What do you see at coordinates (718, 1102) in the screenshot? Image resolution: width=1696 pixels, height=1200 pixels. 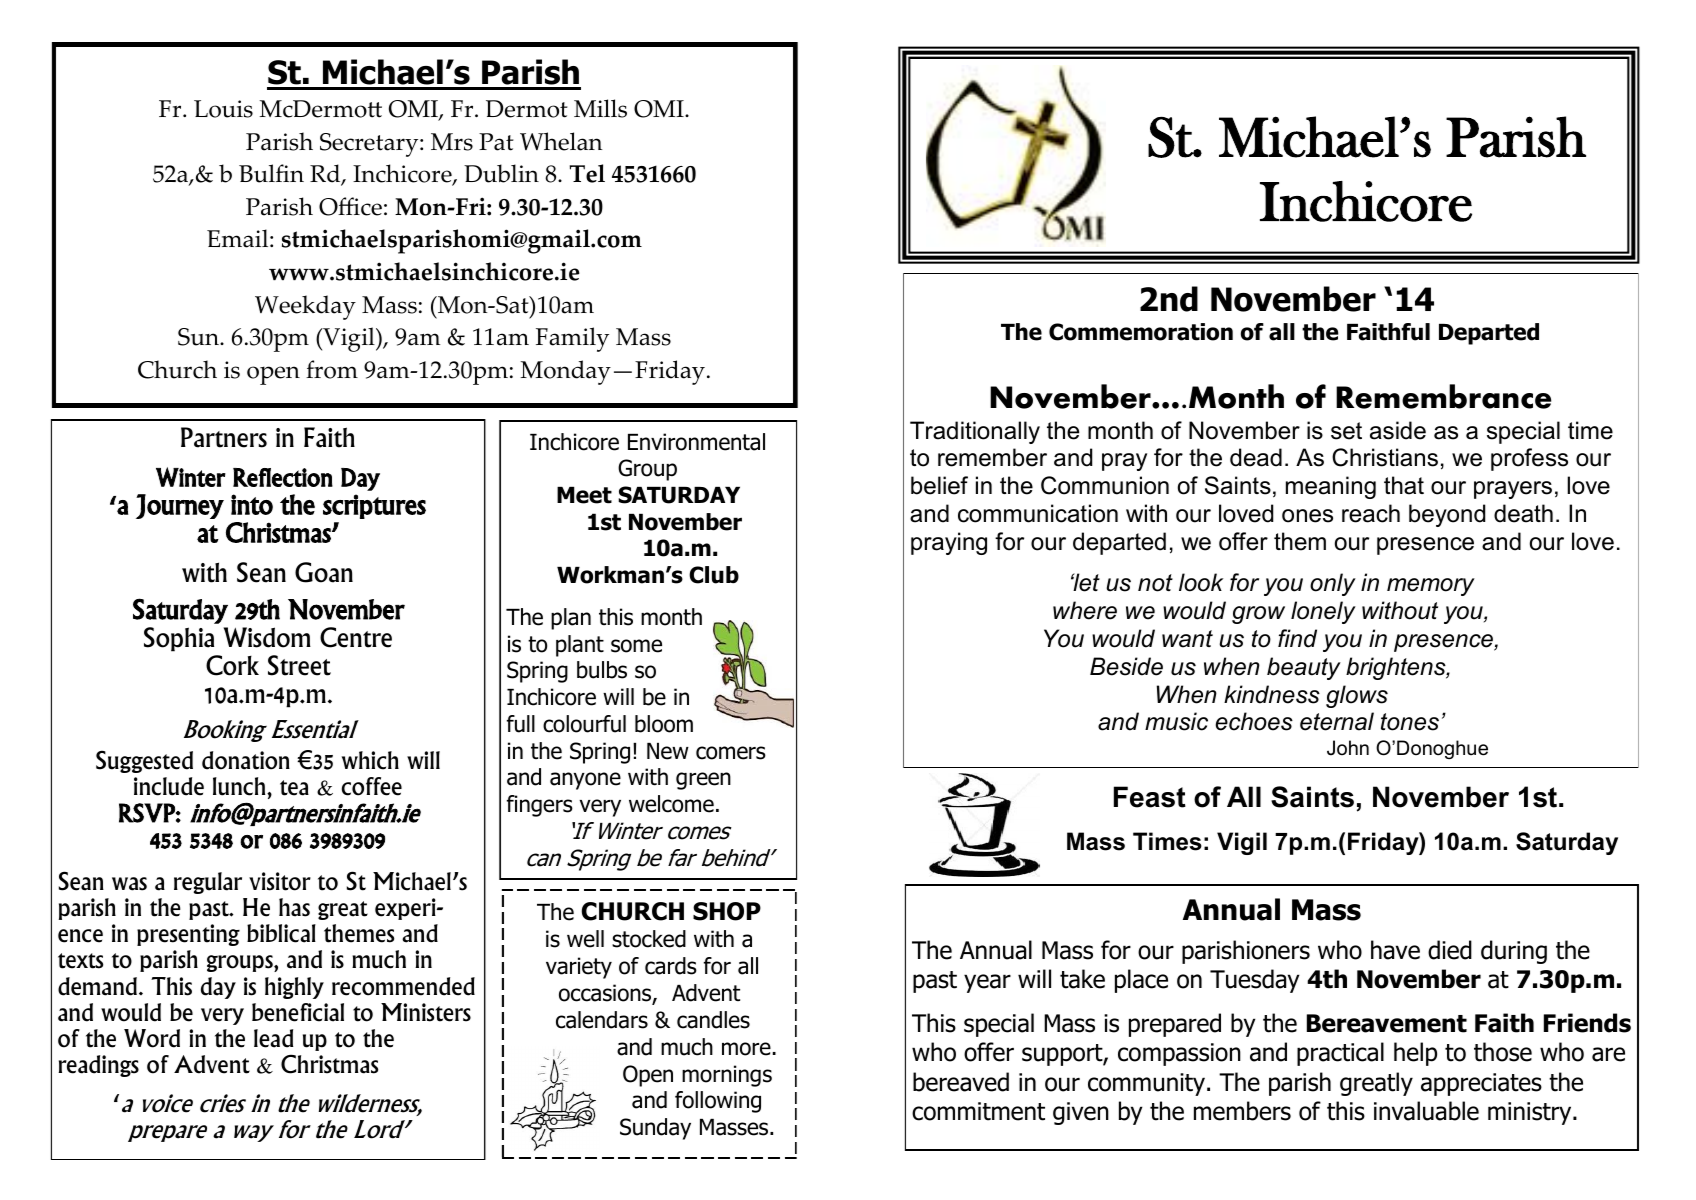 I see `following` at bounding box center [718, 1102].
